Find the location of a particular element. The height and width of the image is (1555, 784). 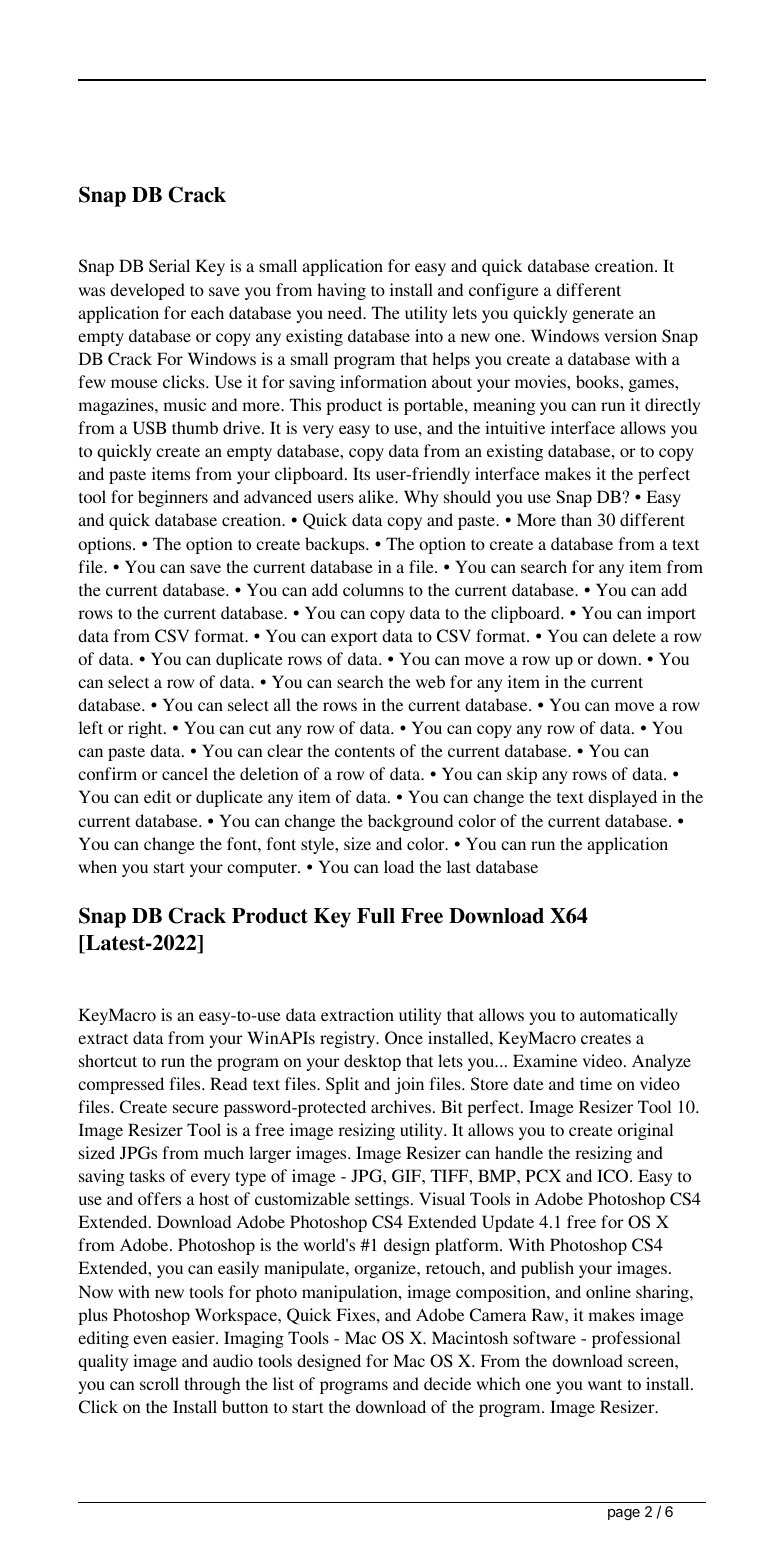

scroll is located at coordinates (159, 1383).
